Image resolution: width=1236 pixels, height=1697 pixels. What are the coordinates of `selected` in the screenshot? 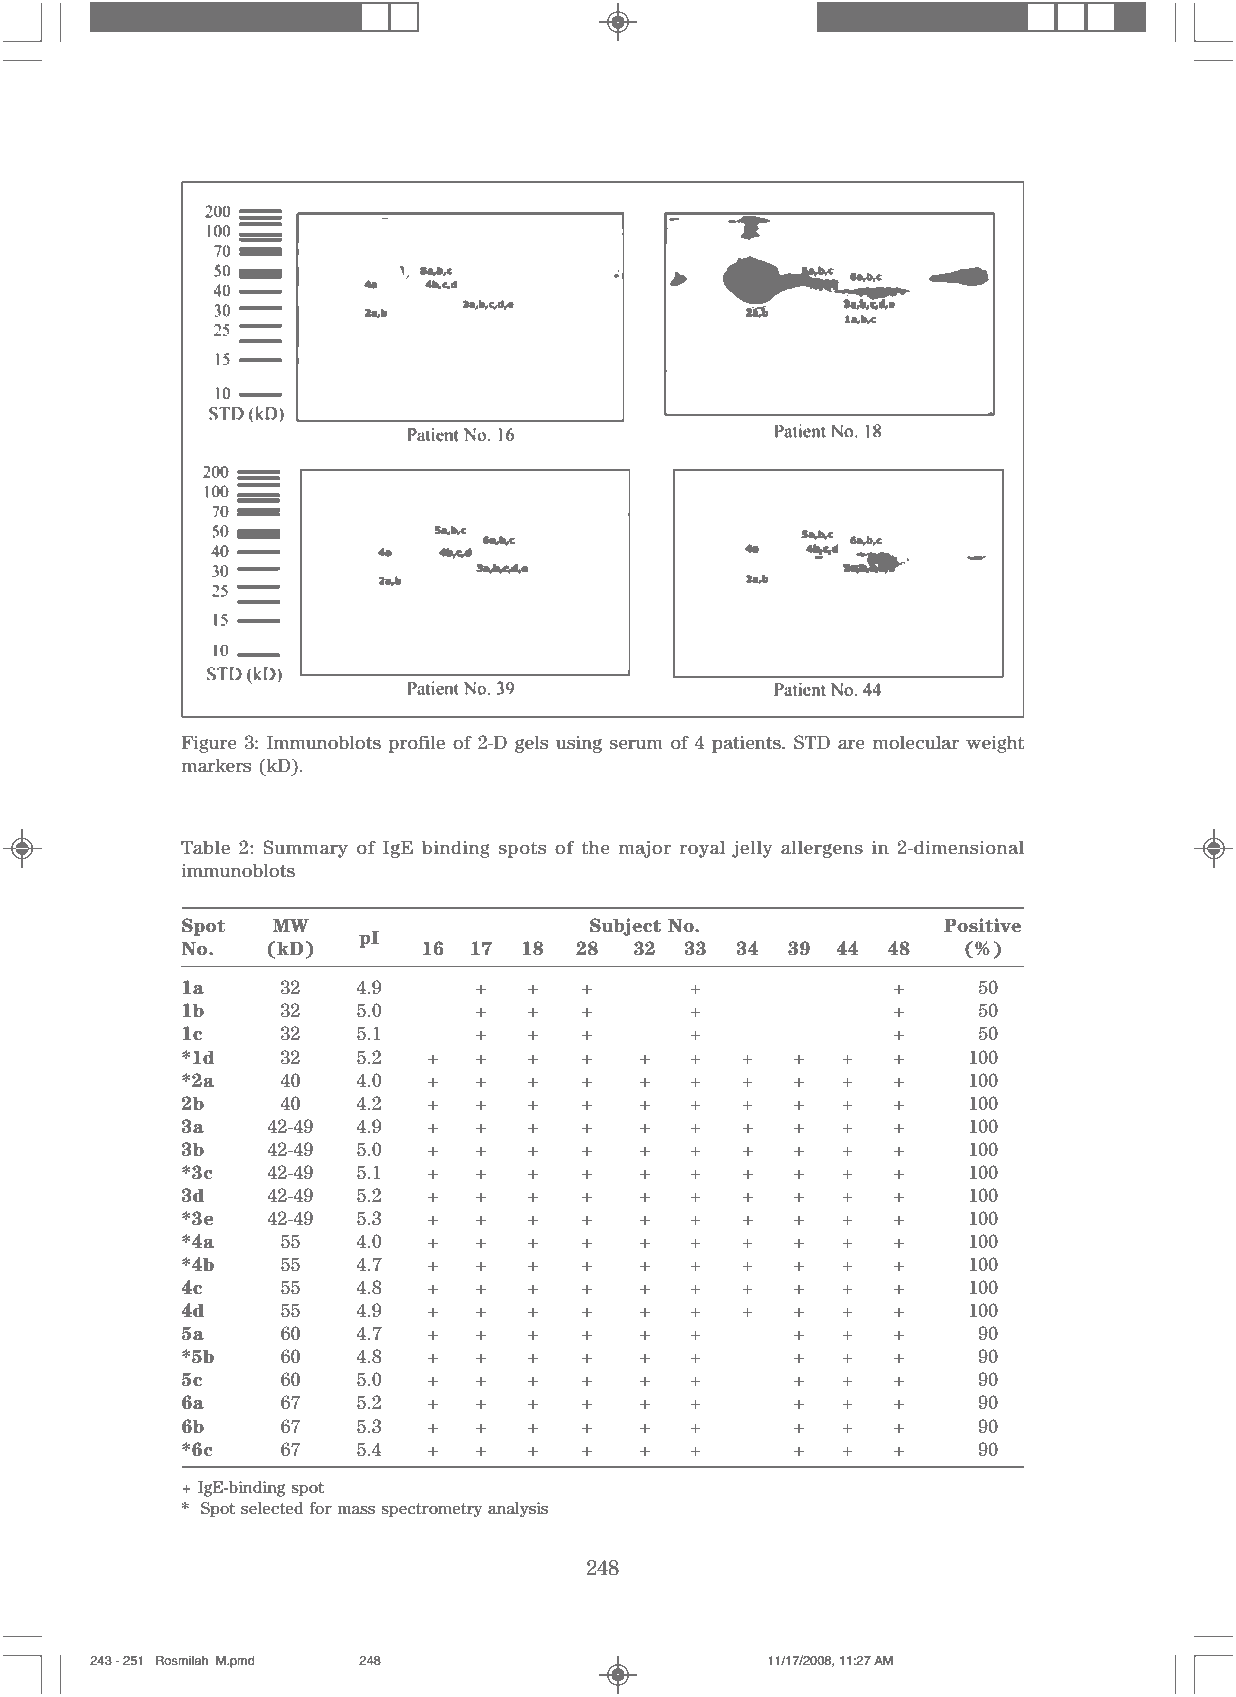 It's located at (272, 1508).
